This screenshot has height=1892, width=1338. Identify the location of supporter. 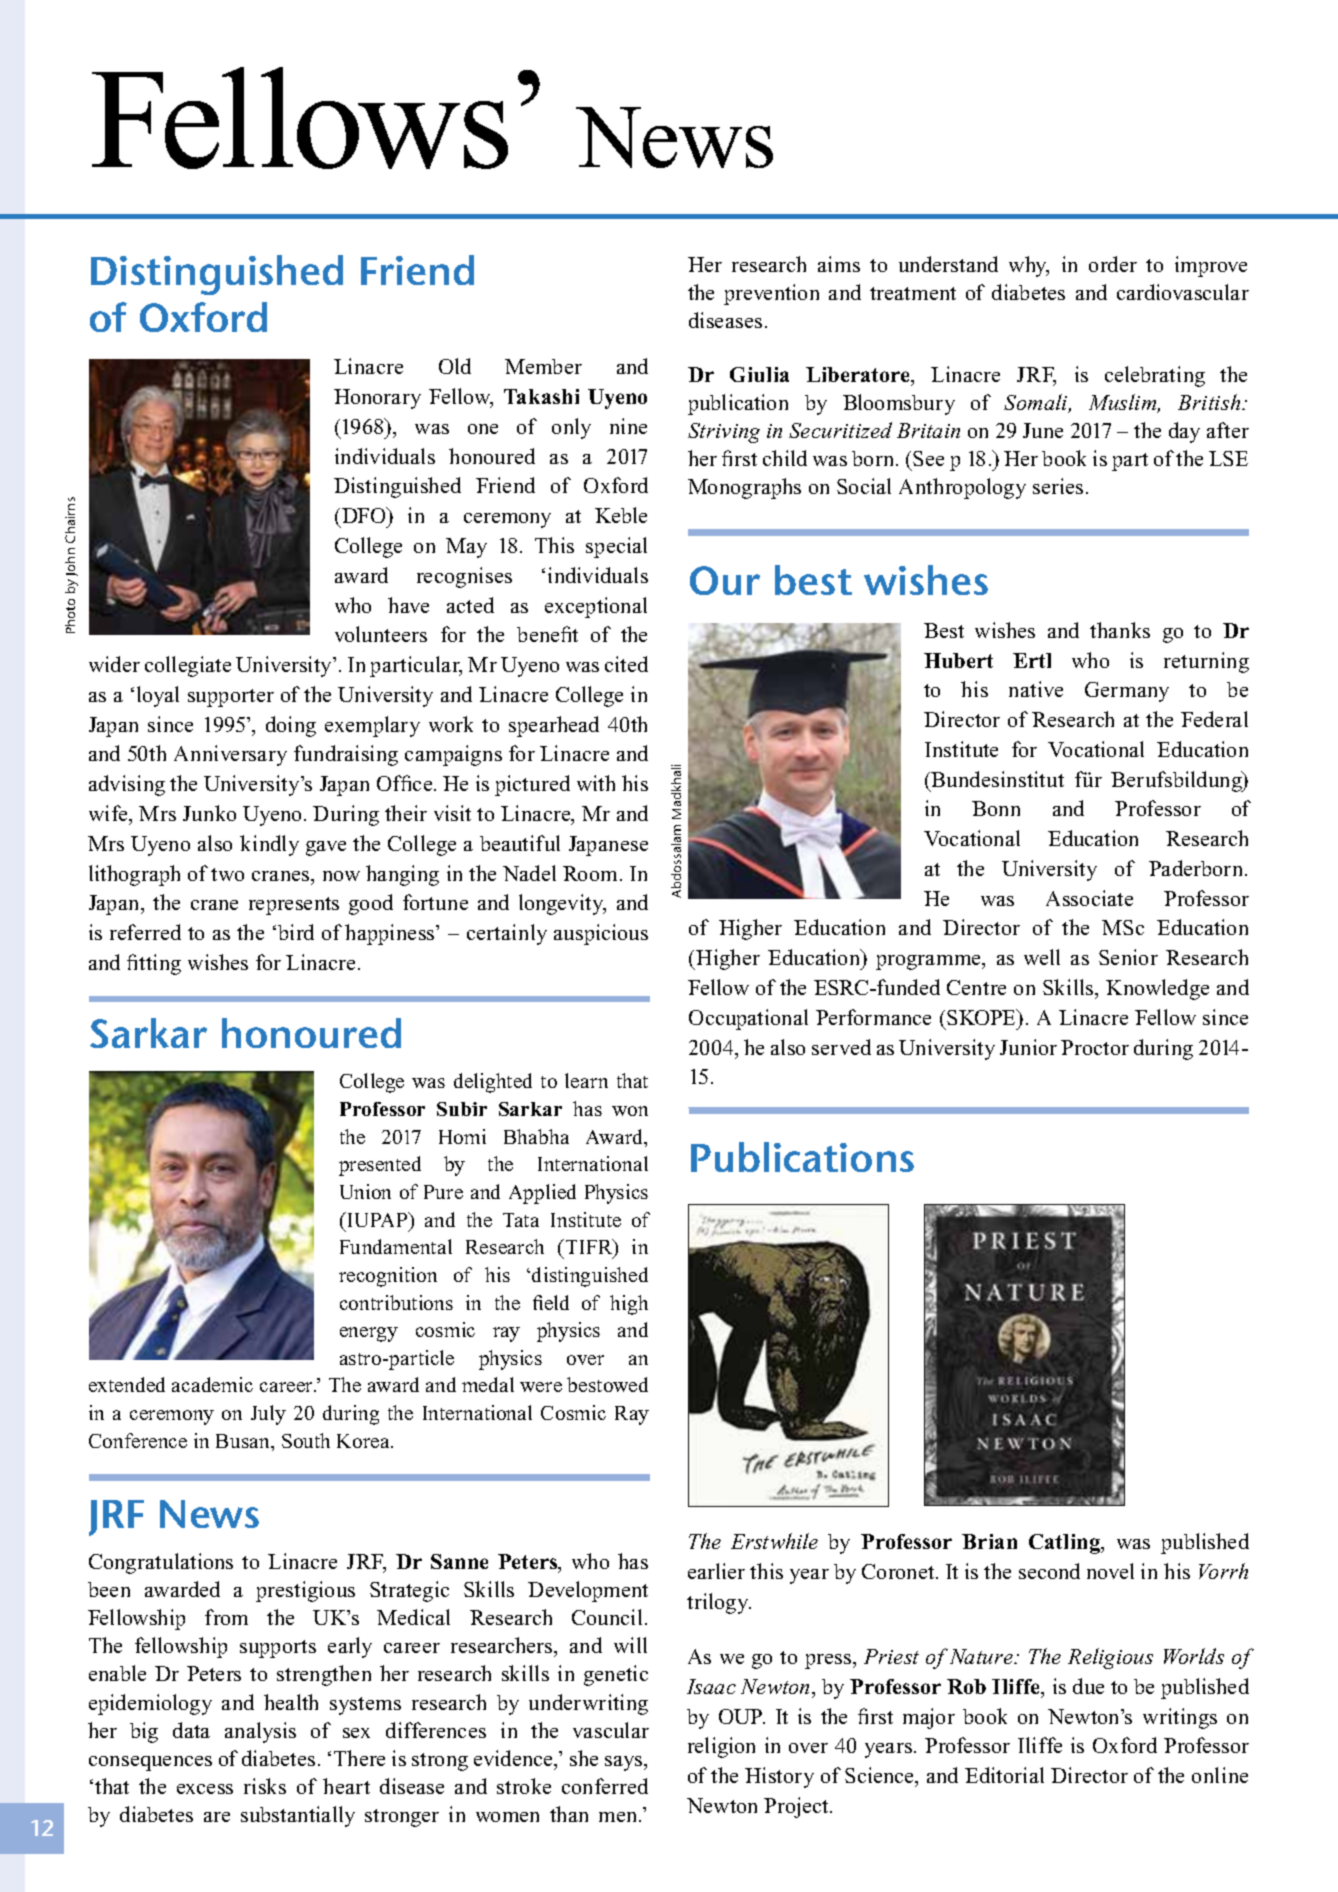
(231, 698).
